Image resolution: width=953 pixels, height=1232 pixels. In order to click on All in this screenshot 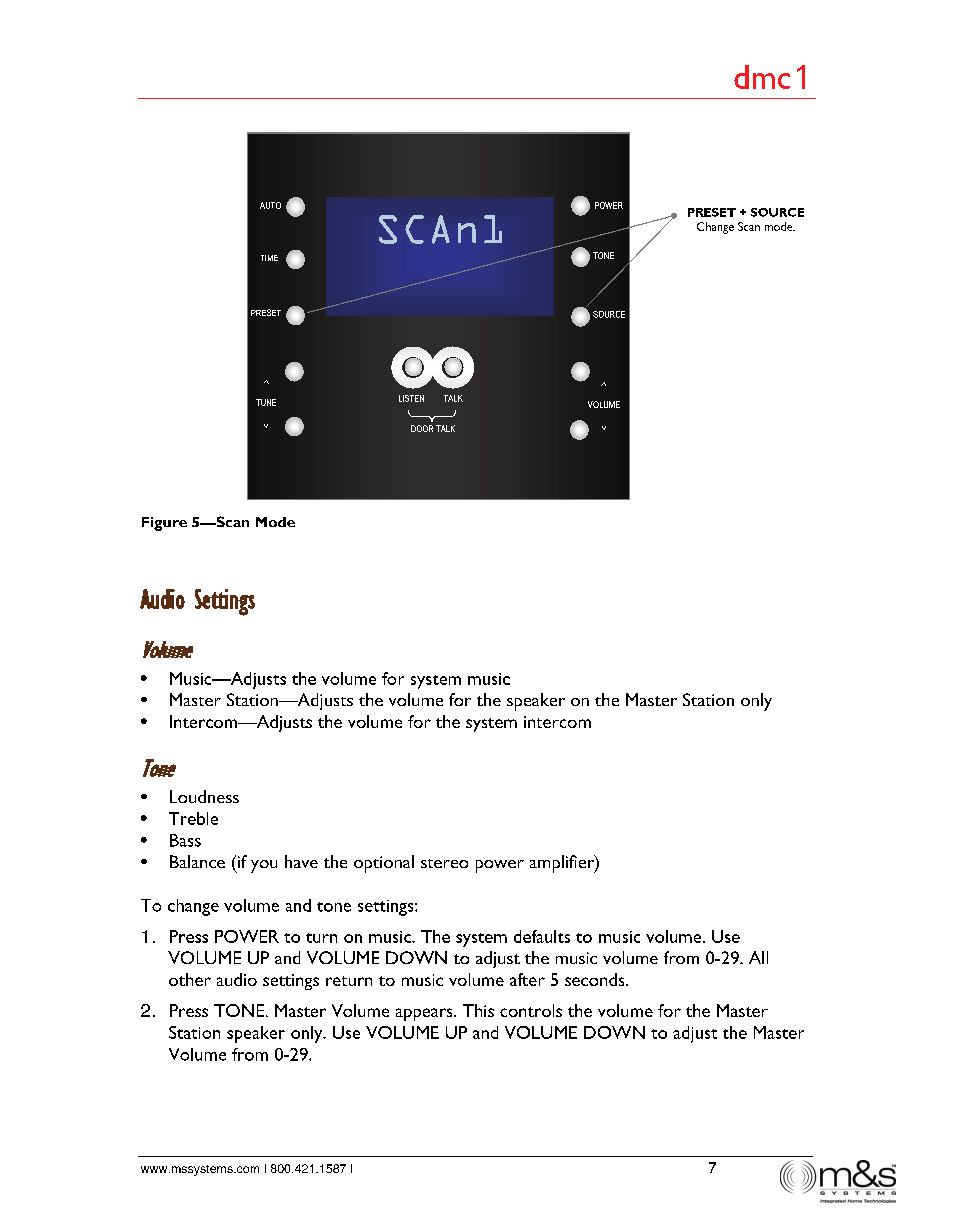, I will do `click(758, 957)`.
